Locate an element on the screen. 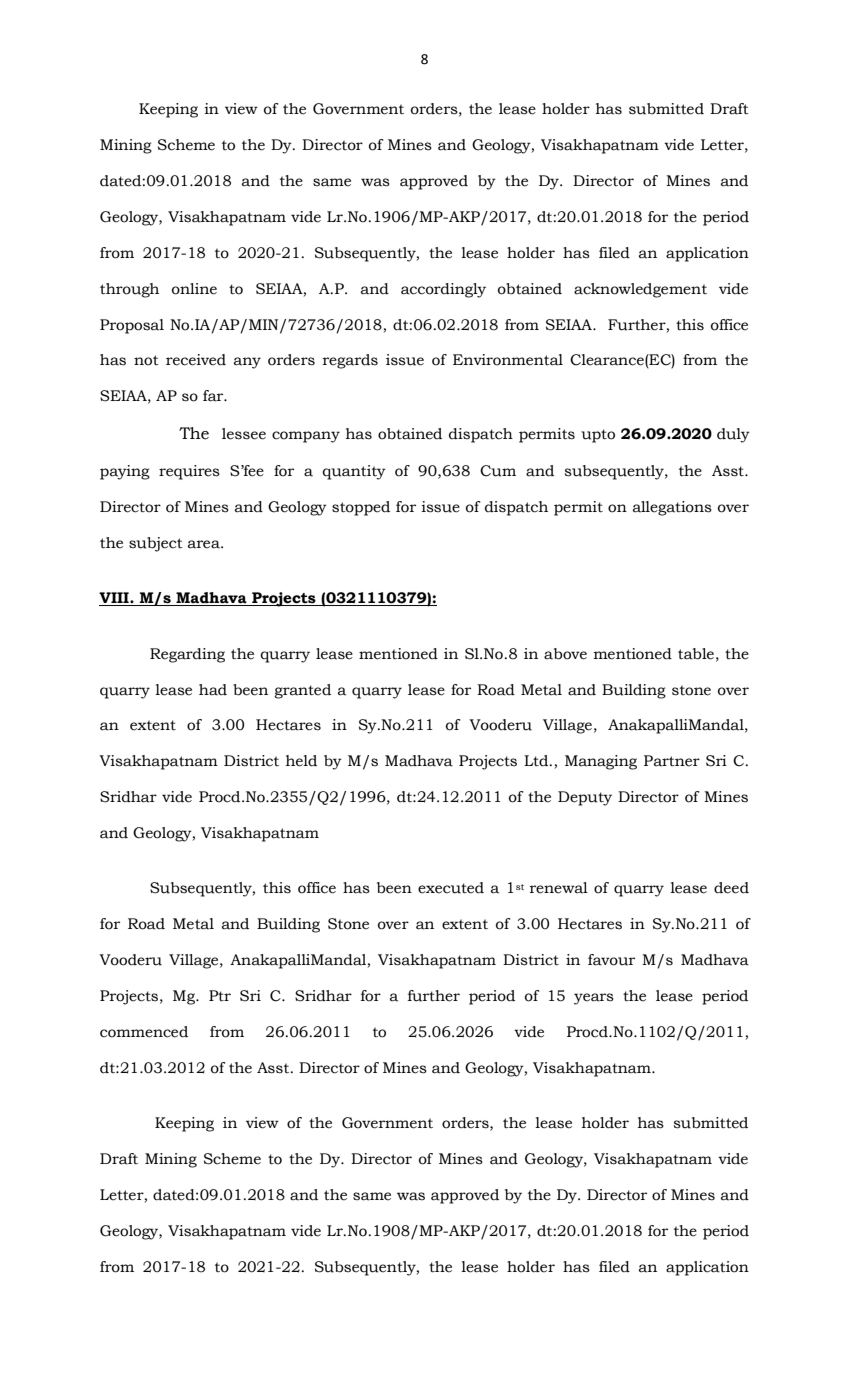 The height and width of the screenshot is (1400, 849). Ptr is located at coordinates (220, 996).
